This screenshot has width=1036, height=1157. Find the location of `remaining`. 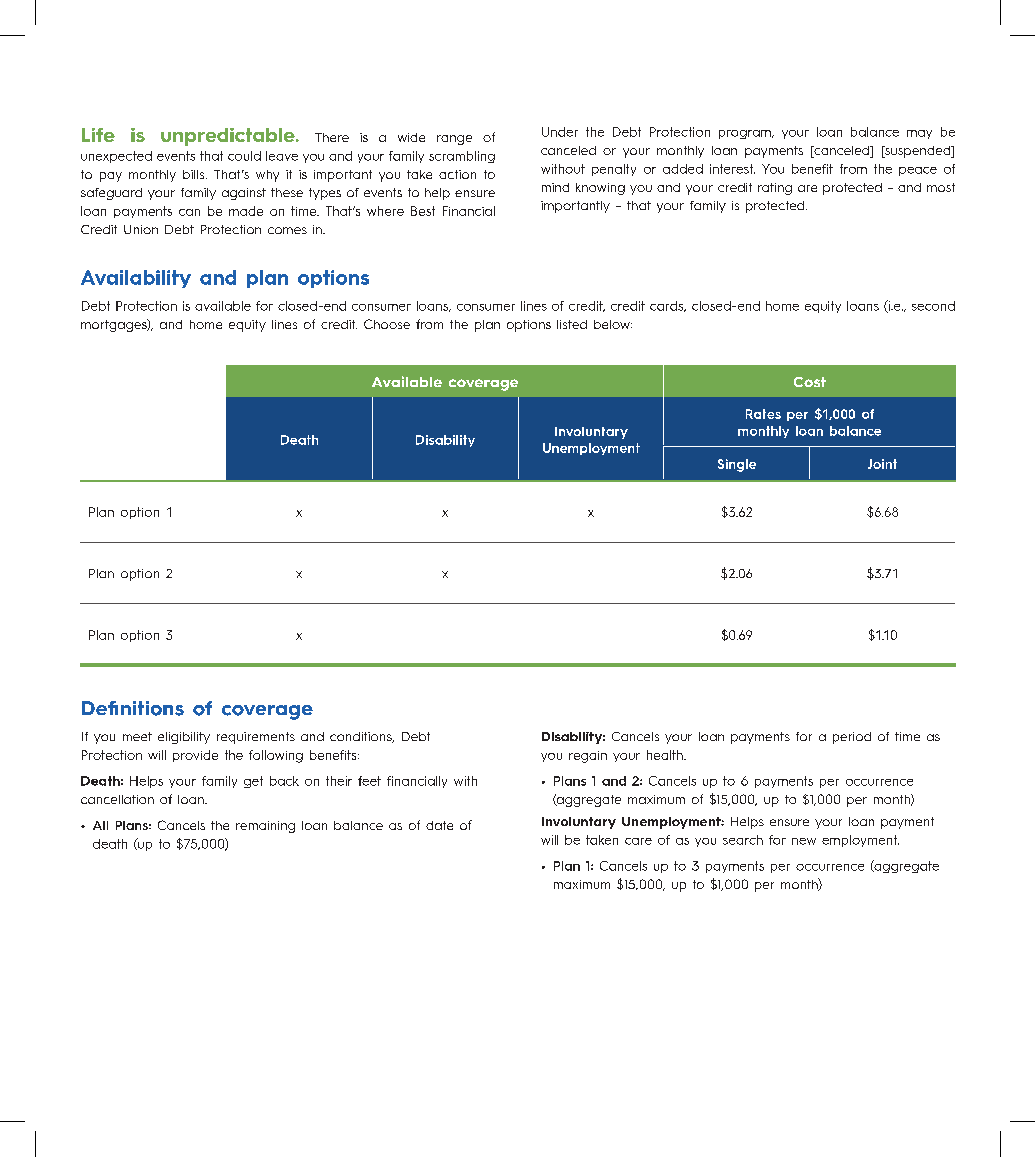

remaining is located at coordinates (265, 827).
